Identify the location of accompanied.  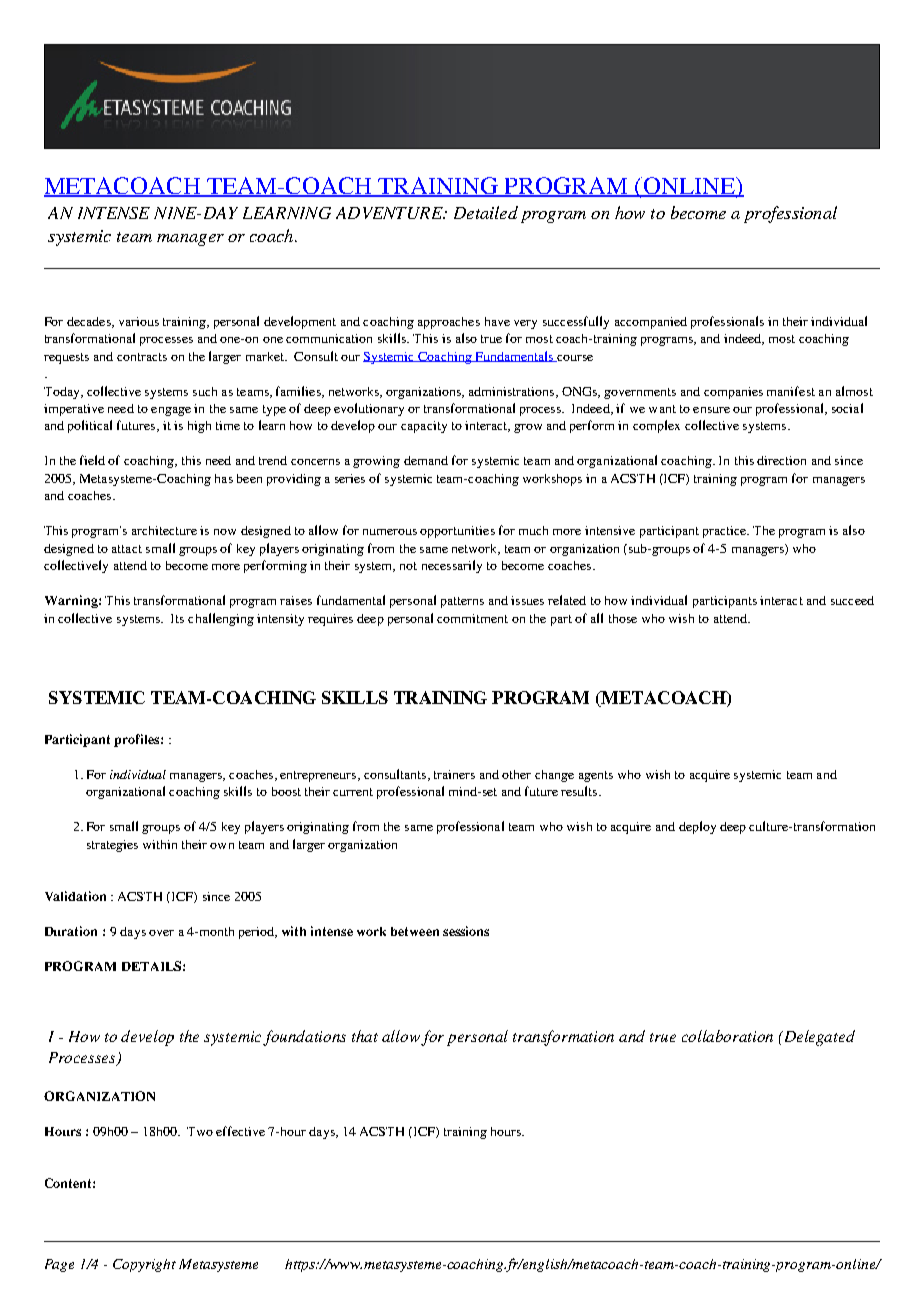
(651, 323).
